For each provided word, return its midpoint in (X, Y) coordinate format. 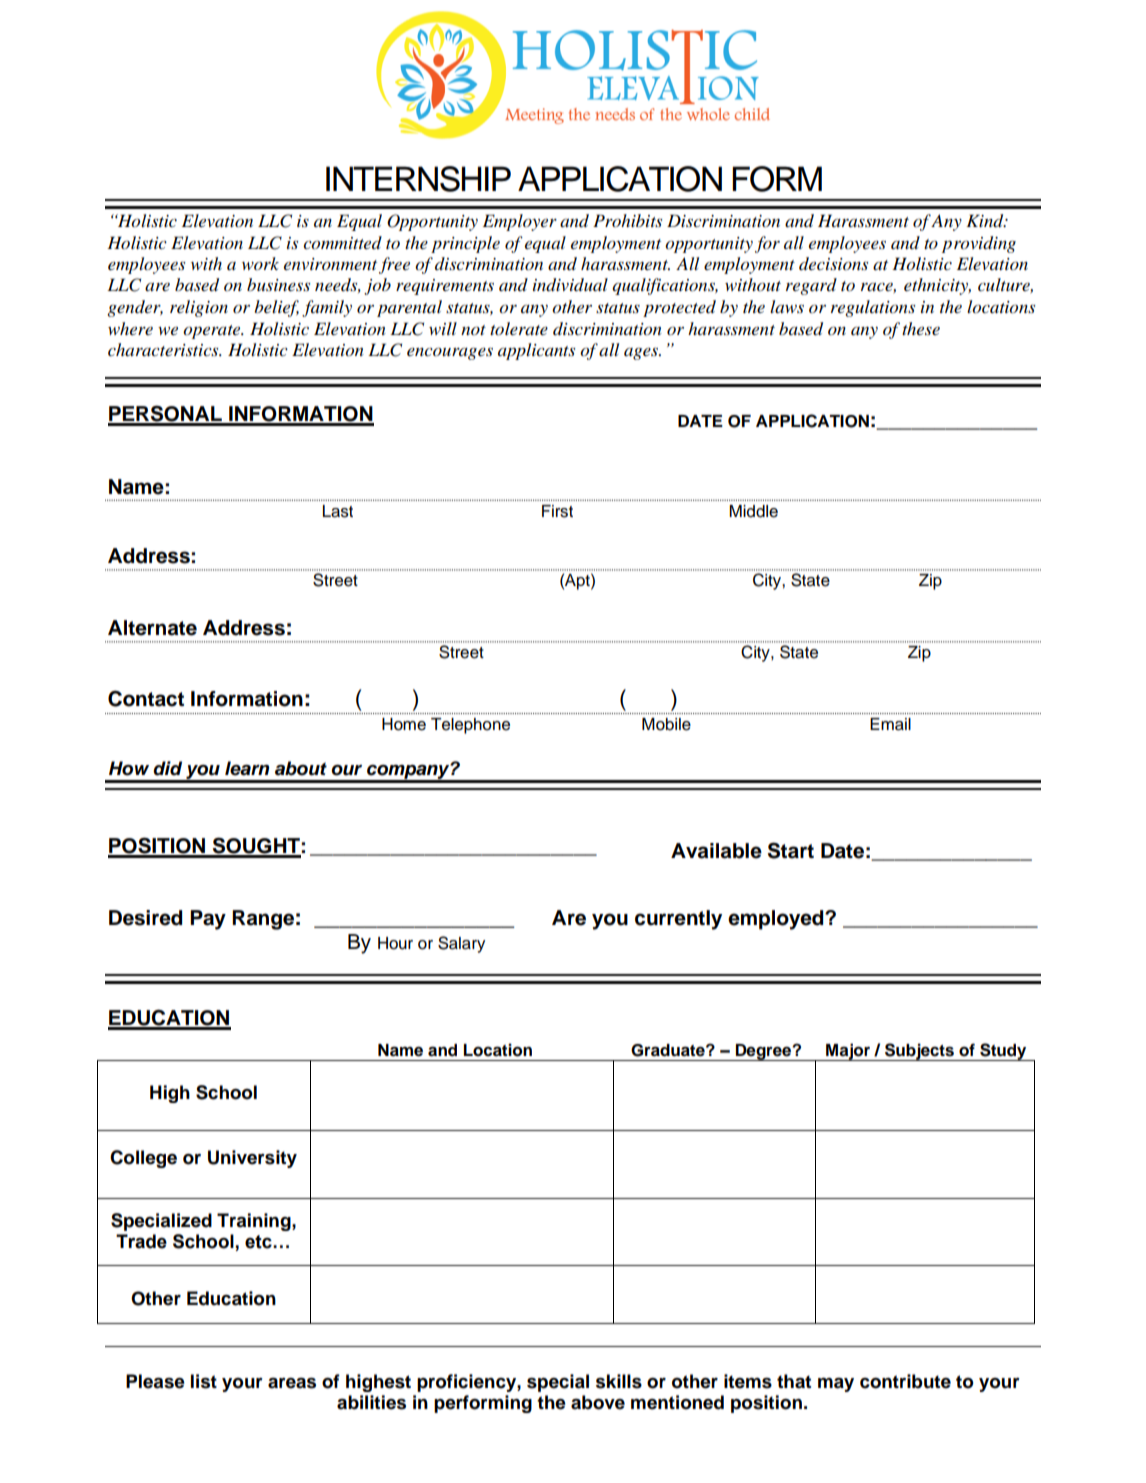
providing (979, 244)
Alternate (152, 628)
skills (619, 1381)
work (260, 263)
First (557, 511)
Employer (520, 222)
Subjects (919, 1052)
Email (890, 724)
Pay (208, 920)
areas (292, 1383)
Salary (461, 944)
